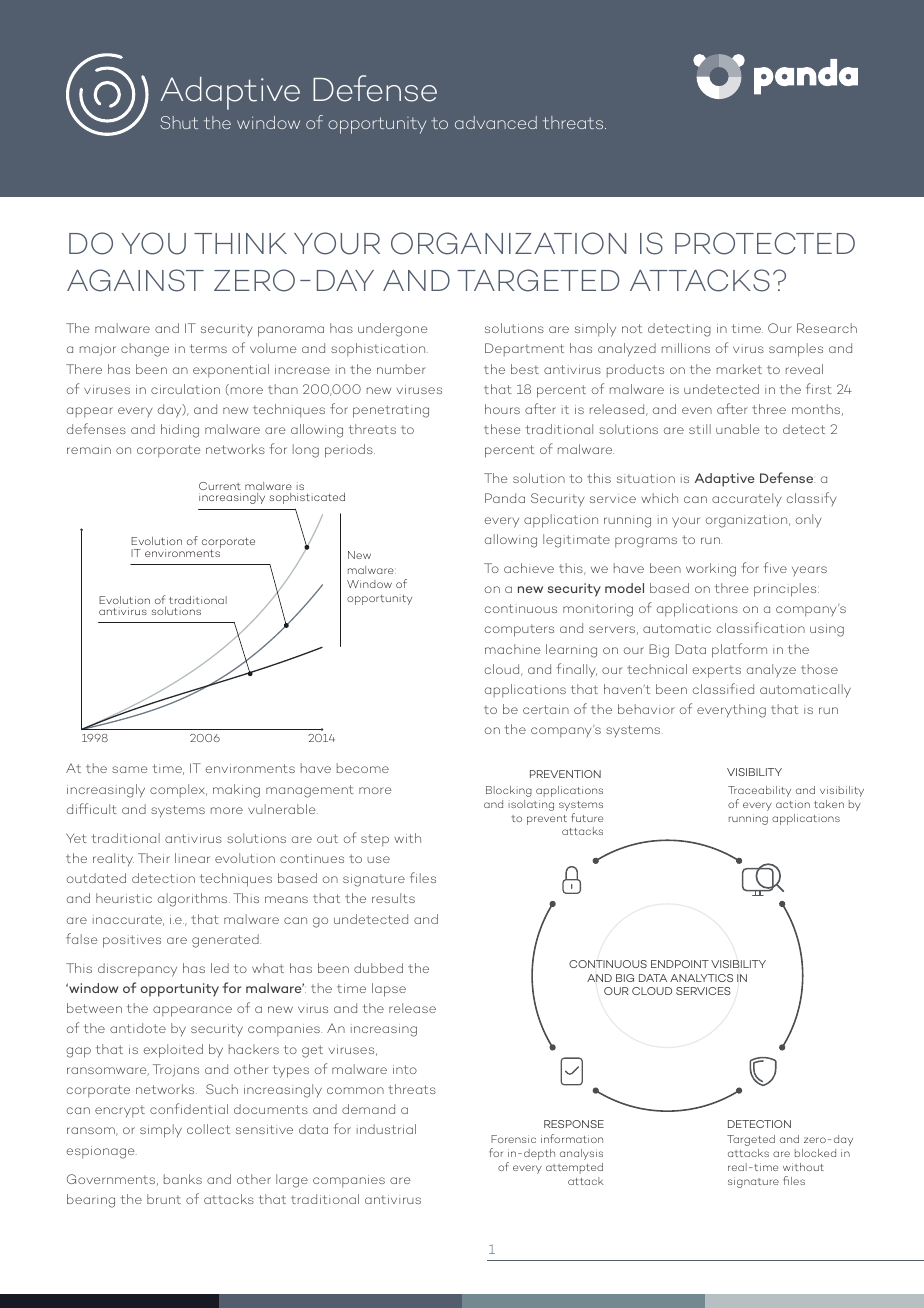 Image resolution: width=924 pixels, height=1308 pixels. Describe the element at coordinates (513, 649) in the screenshot. I see `machine` at that location.
